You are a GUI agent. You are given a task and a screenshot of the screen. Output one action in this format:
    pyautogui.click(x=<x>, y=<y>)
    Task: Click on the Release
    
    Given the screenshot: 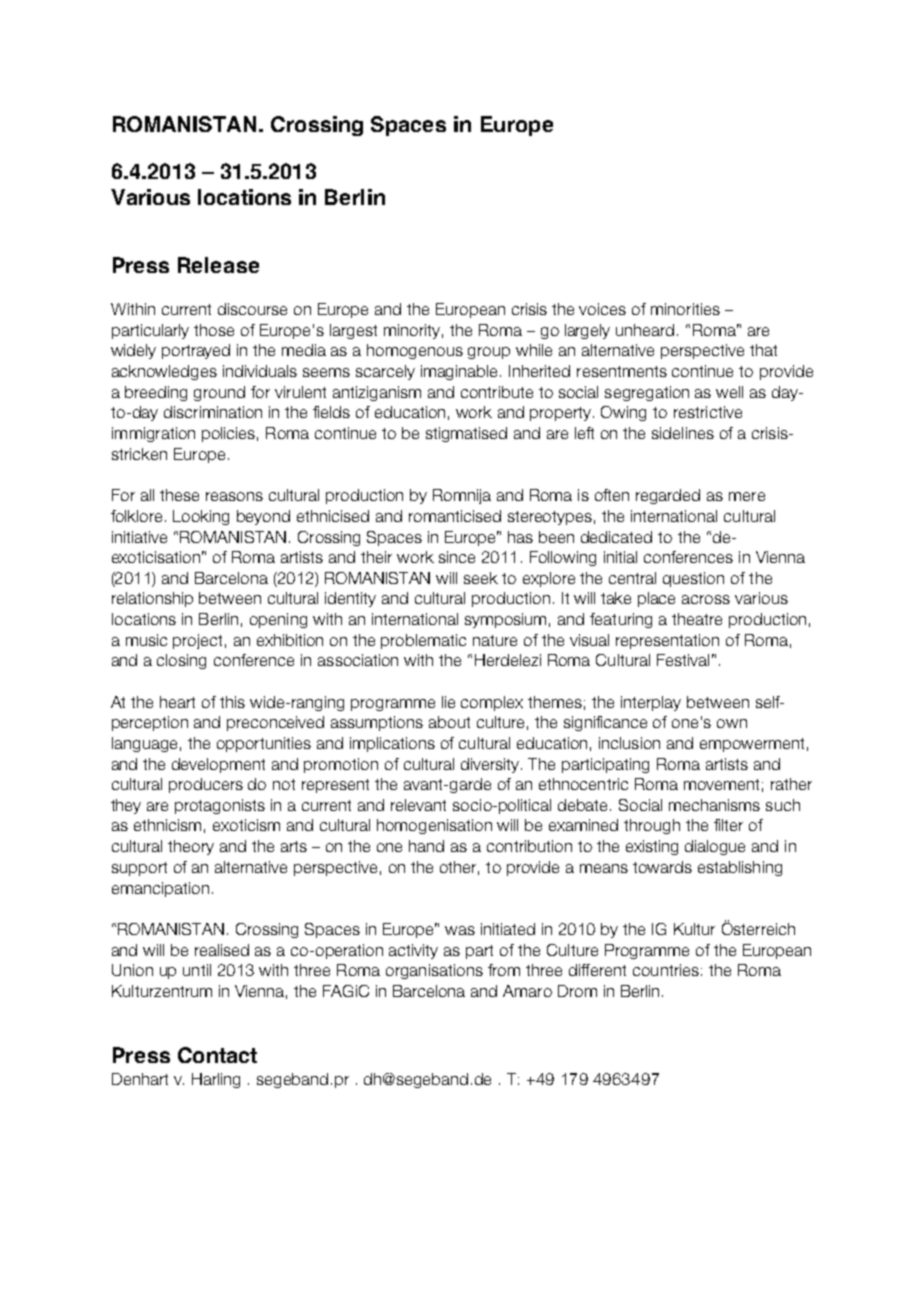 What is the action you would take?
    pyautogui.click(x=218, y=265)
